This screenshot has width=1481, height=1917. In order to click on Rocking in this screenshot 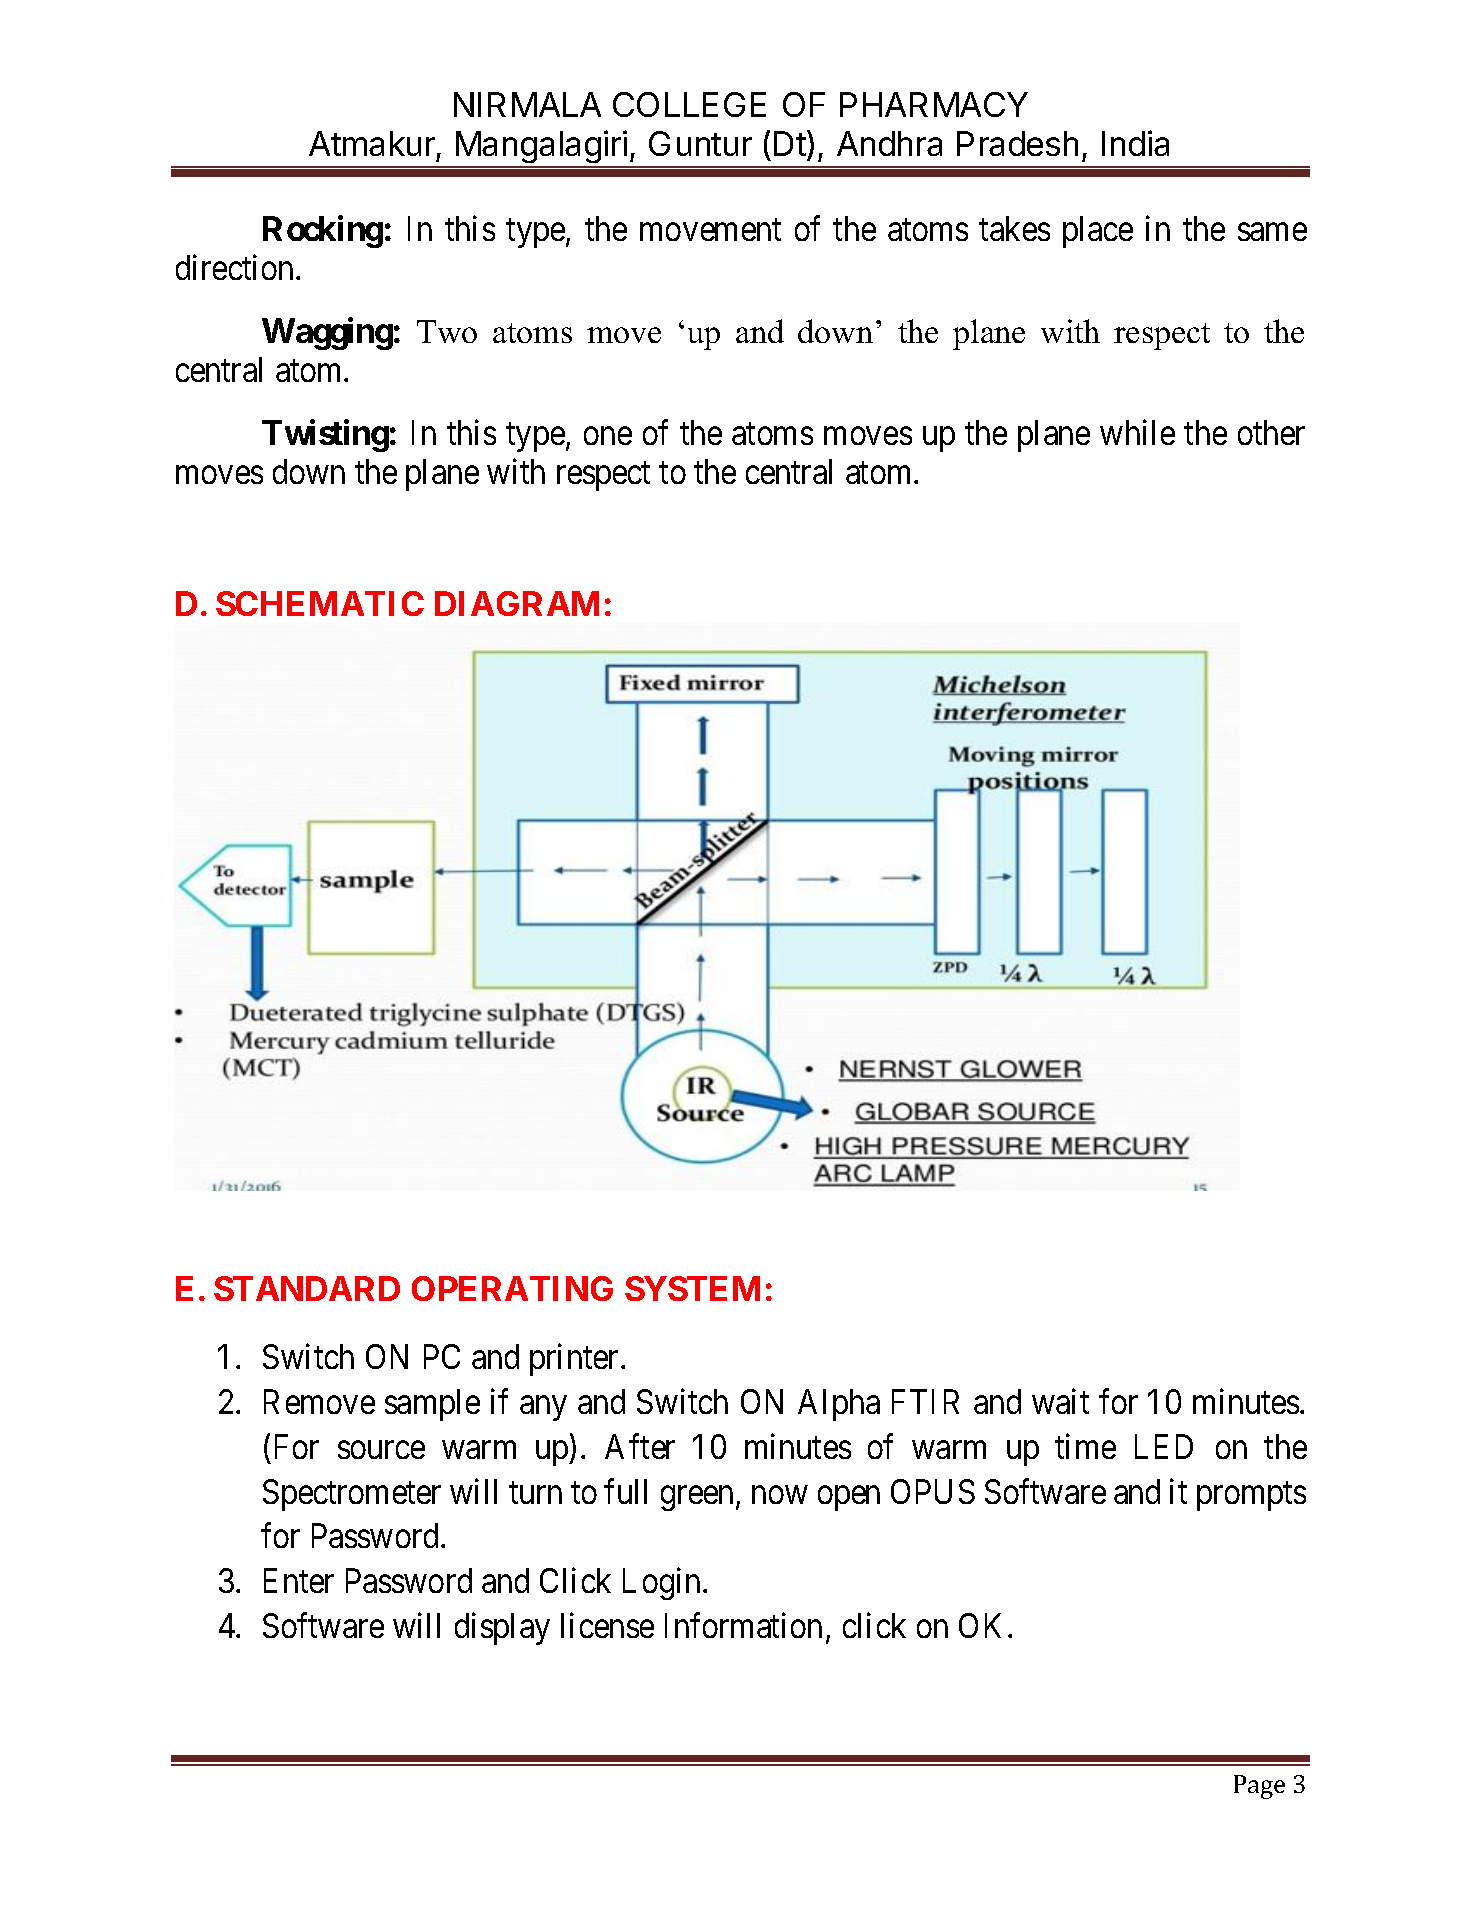, I will do `click(323, 231)`.
